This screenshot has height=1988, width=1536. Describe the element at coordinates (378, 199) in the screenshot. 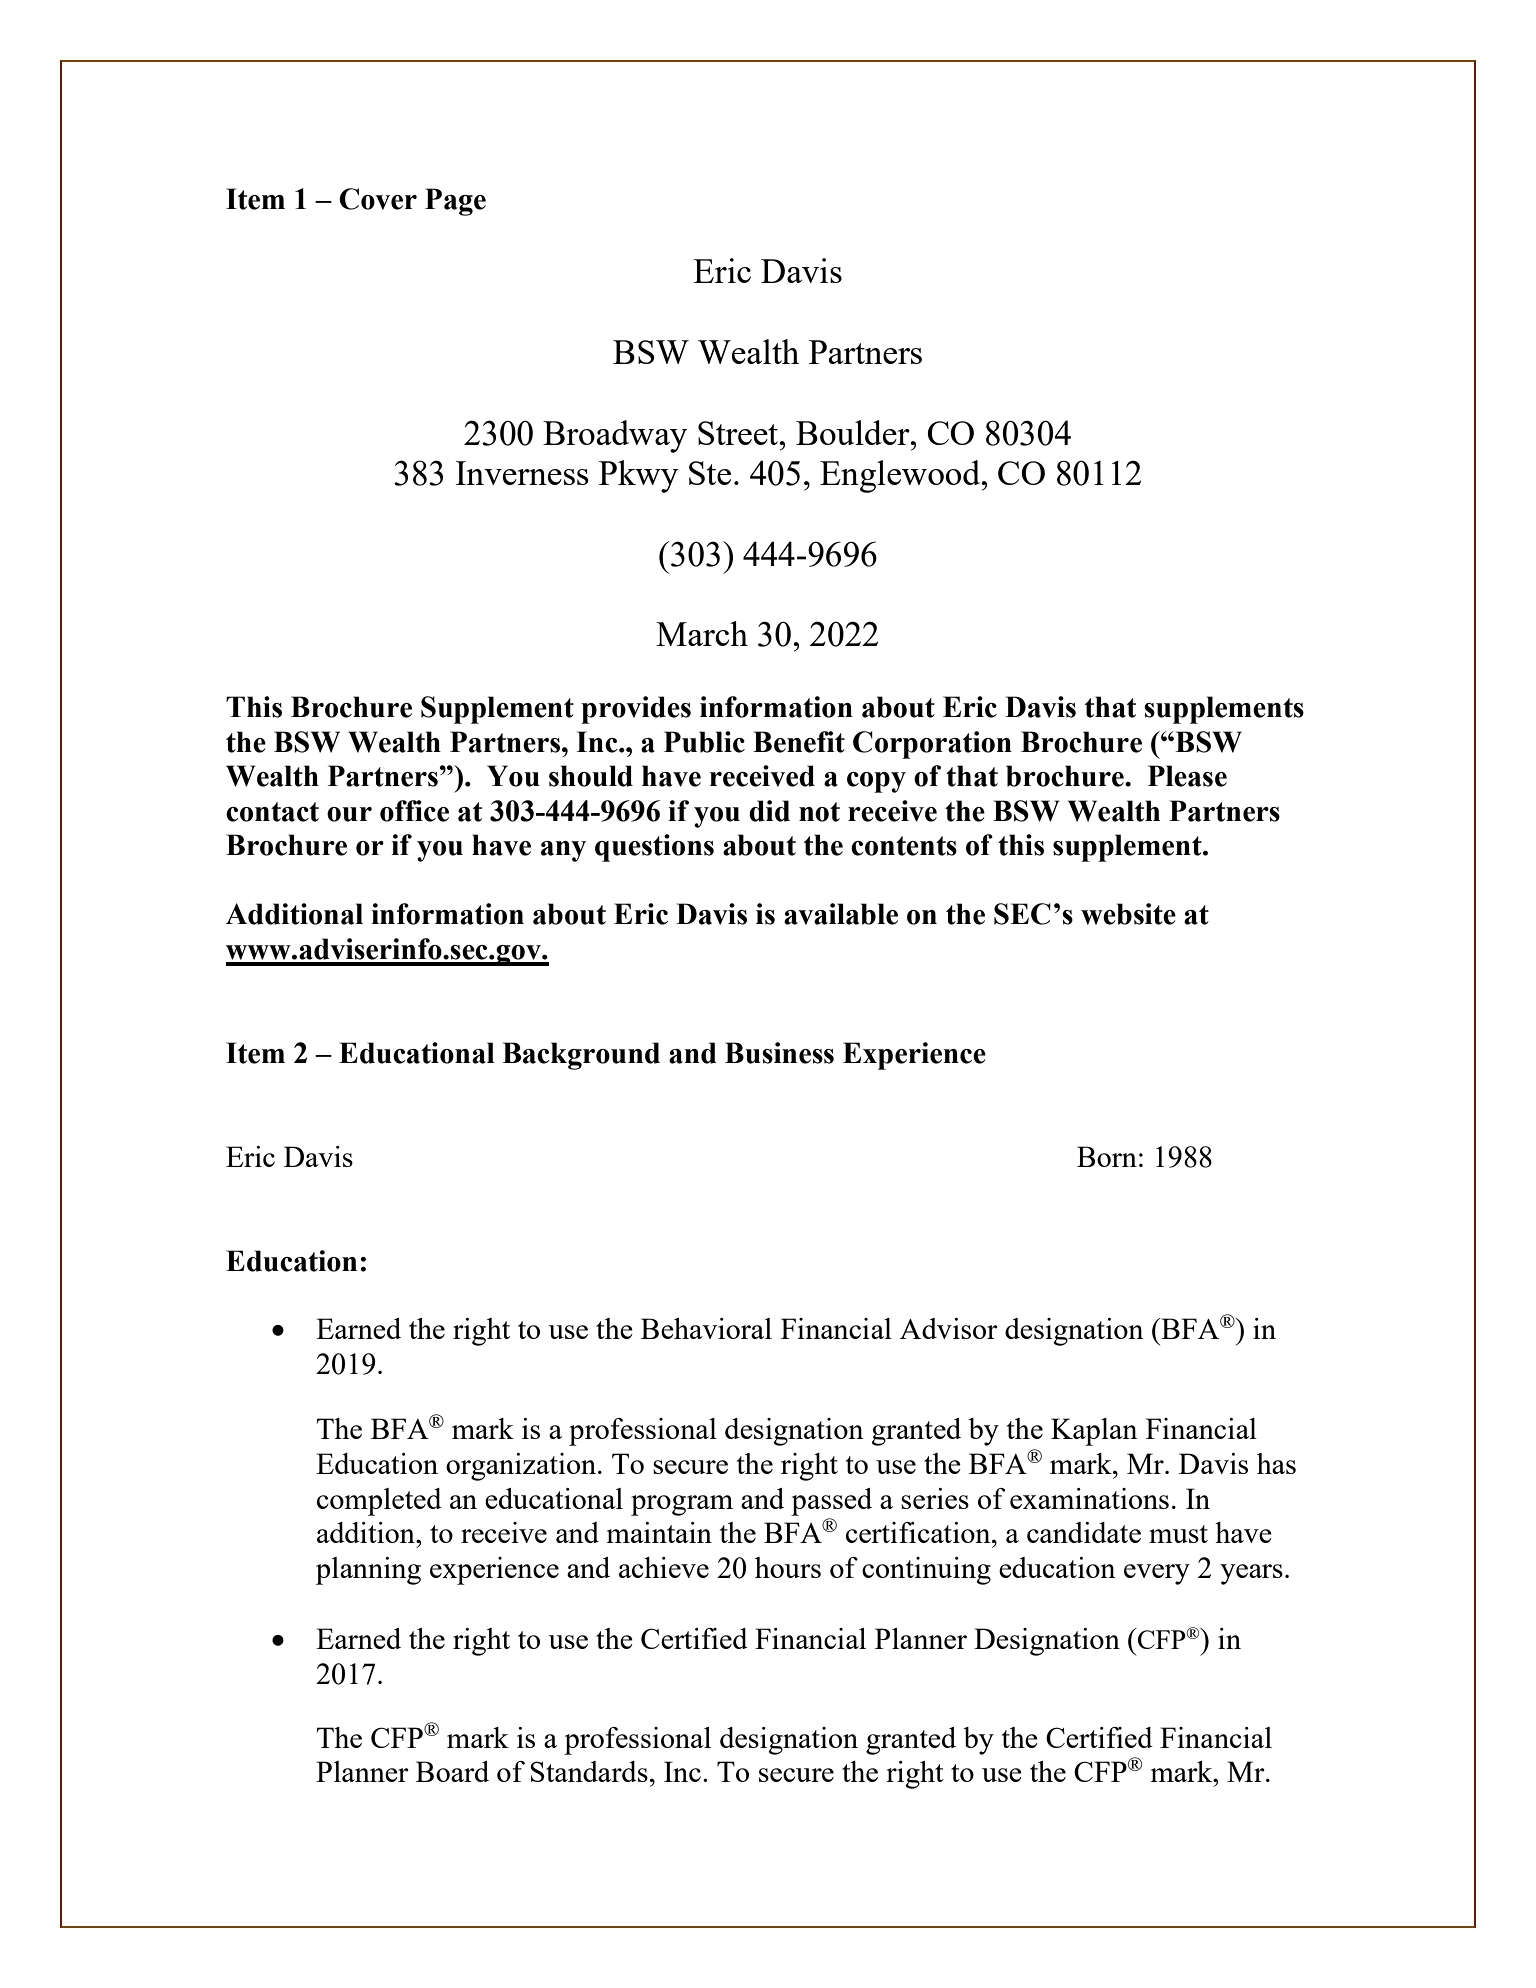

I see `Cover` at that location.
